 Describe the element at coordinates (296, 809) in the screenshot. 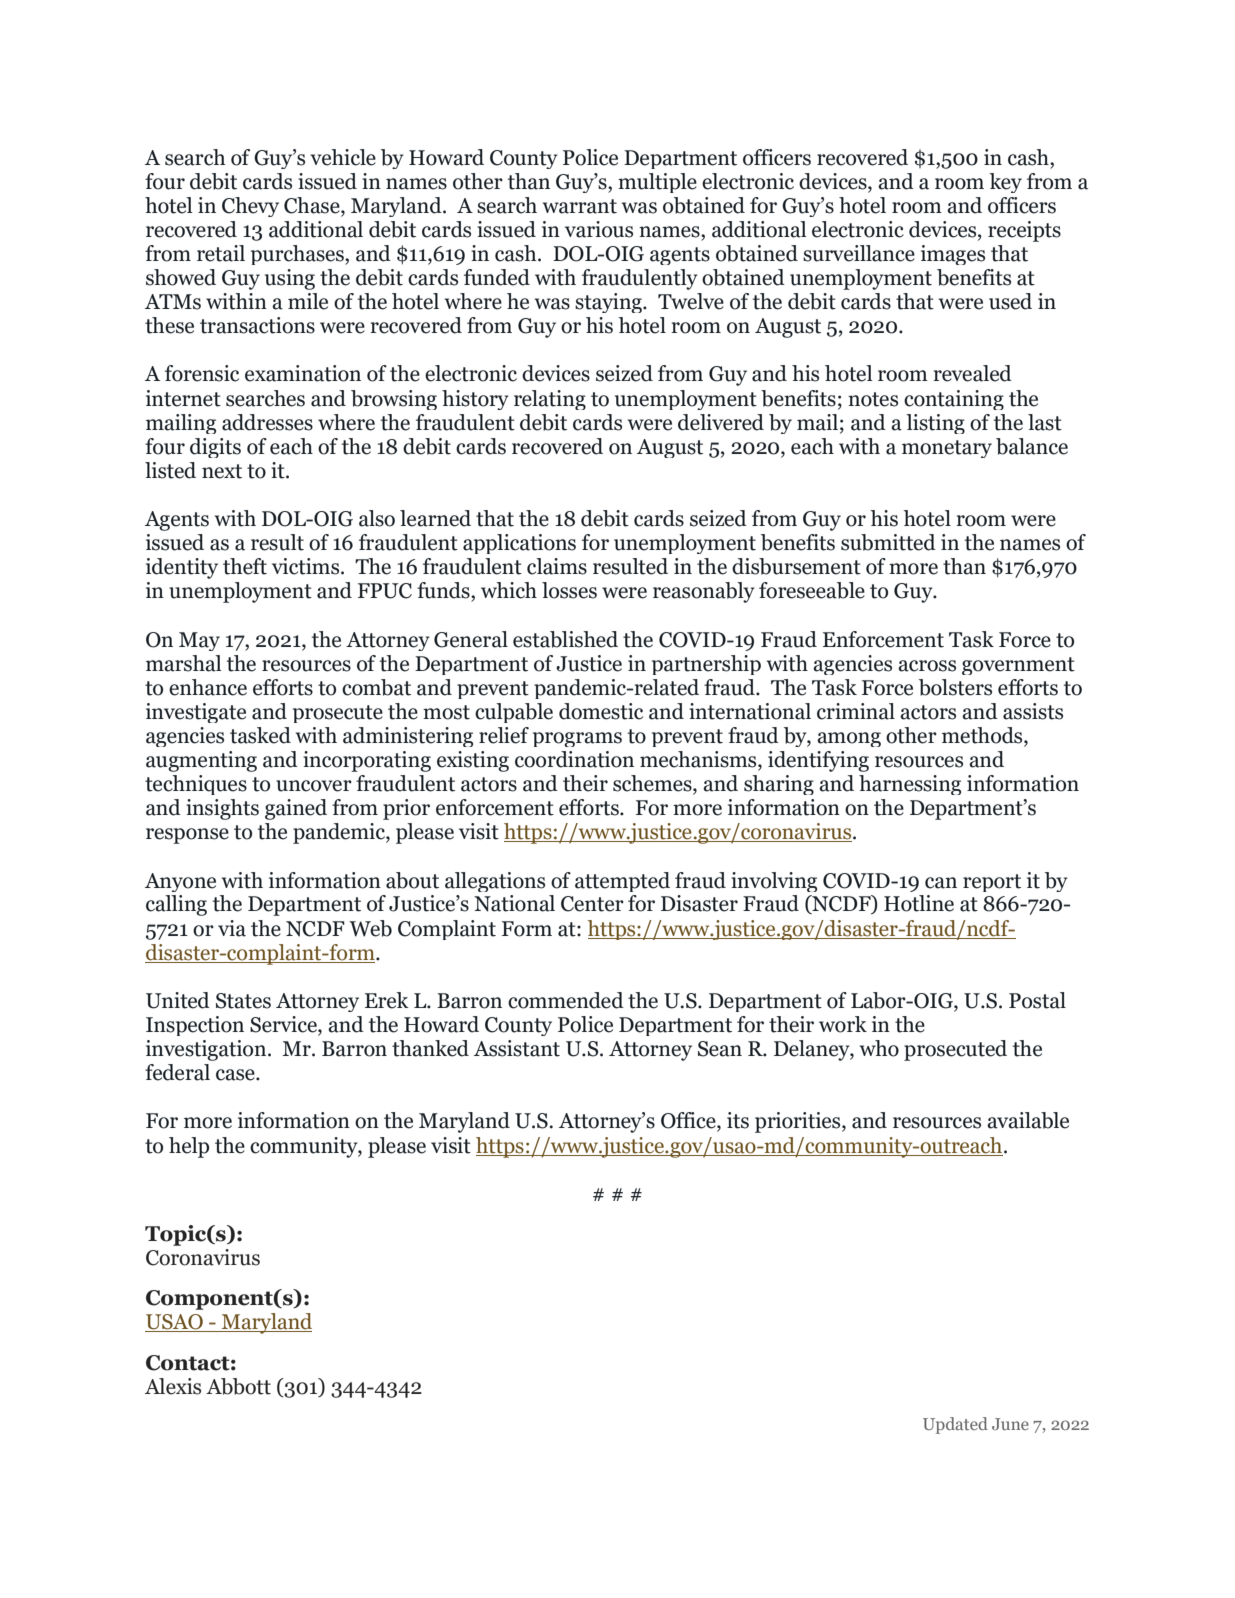

I see `gained` at that location.
